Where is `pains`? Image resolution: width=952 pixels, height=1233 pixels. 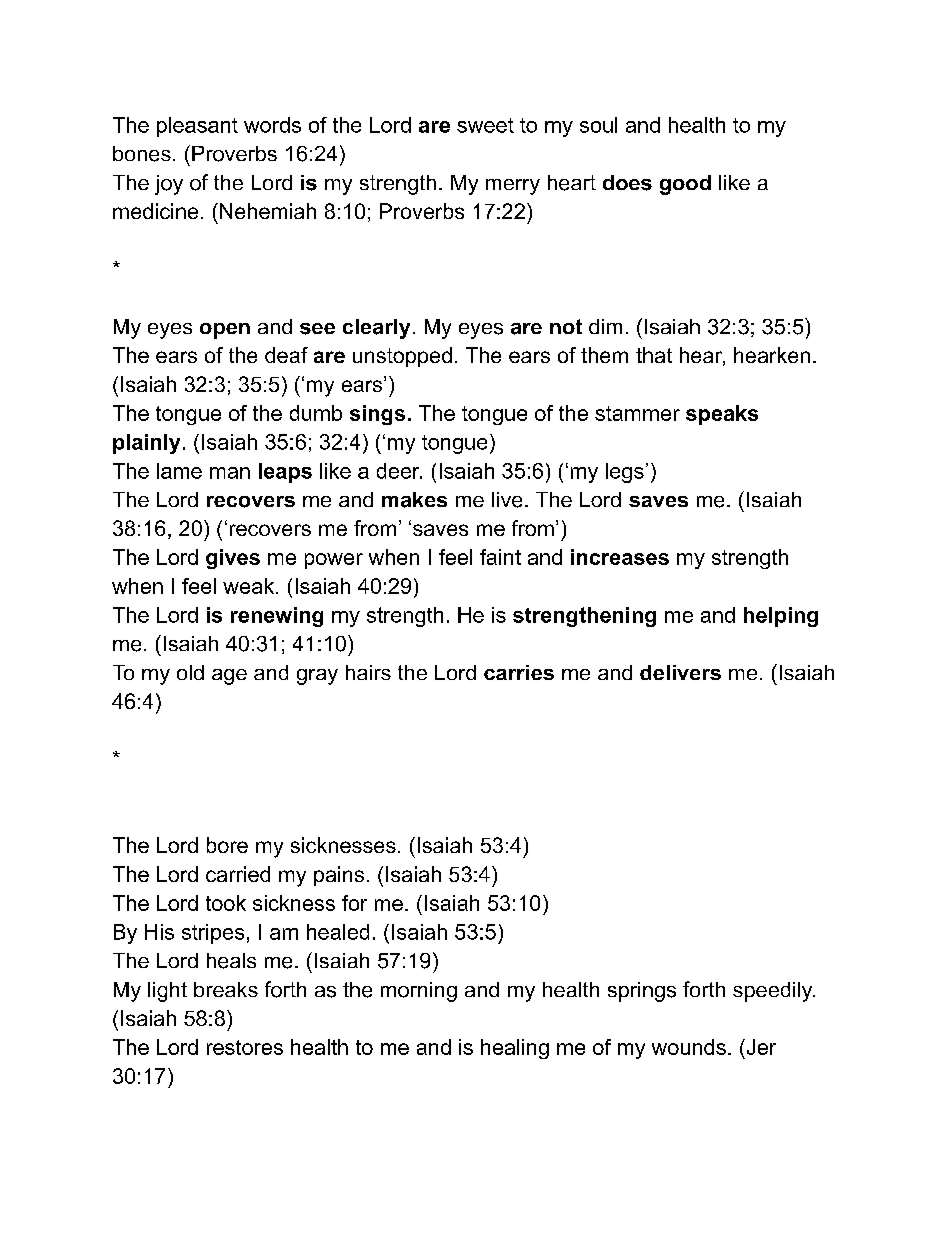 pains is located at coordinates (339, 876).
